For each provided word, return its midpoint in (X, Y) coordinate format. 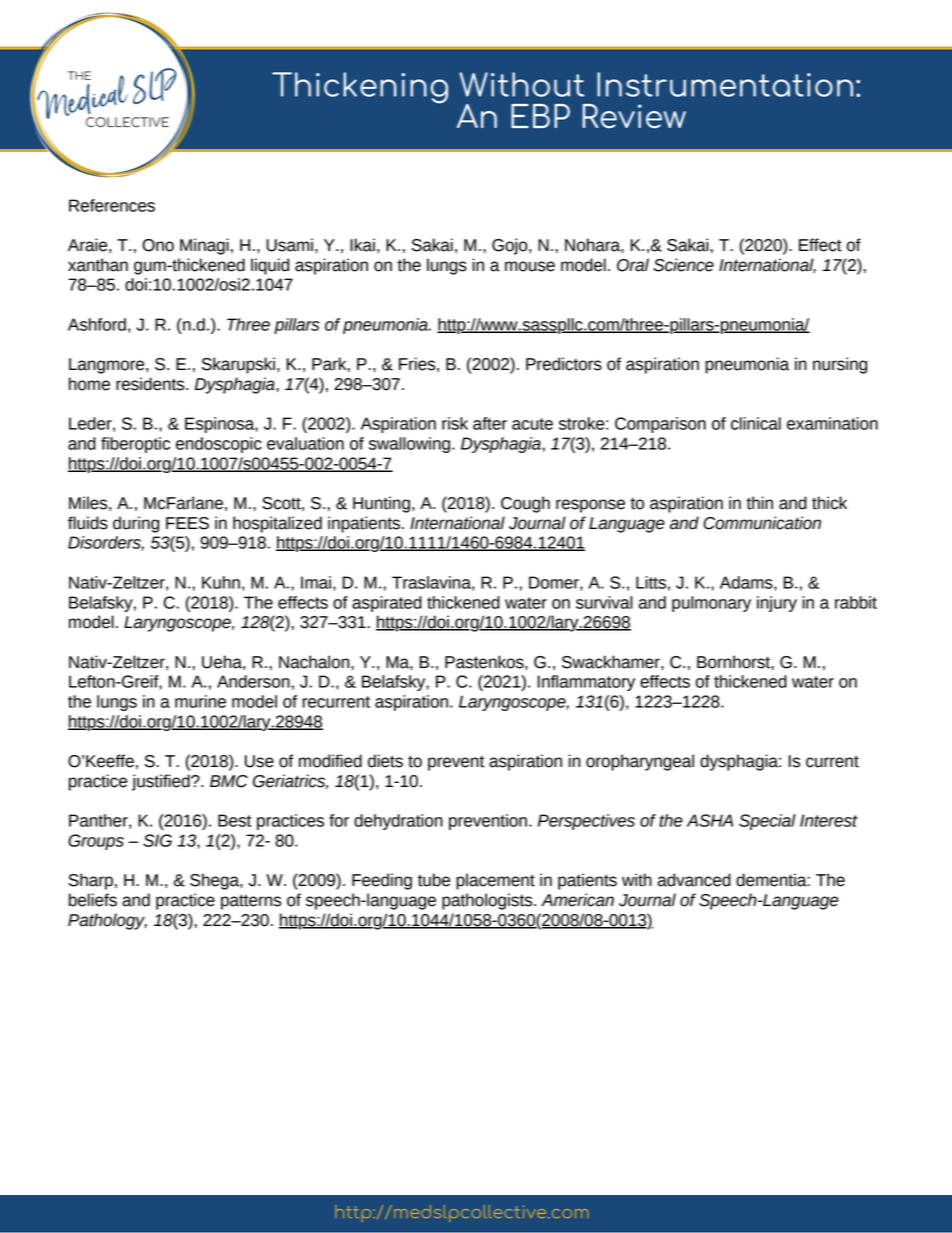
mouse (530, 266)
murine (200, 701)
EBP (540, 116)
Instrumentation (725, 84)
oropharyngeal (640, 762)
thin (759, 503)
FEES (187, 523)
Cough (525, 504)
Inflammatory (586, 683)
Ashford (97, 324)
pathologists (488, 901)
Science (683, 265)
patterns (251, 902)
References (112, 205)
